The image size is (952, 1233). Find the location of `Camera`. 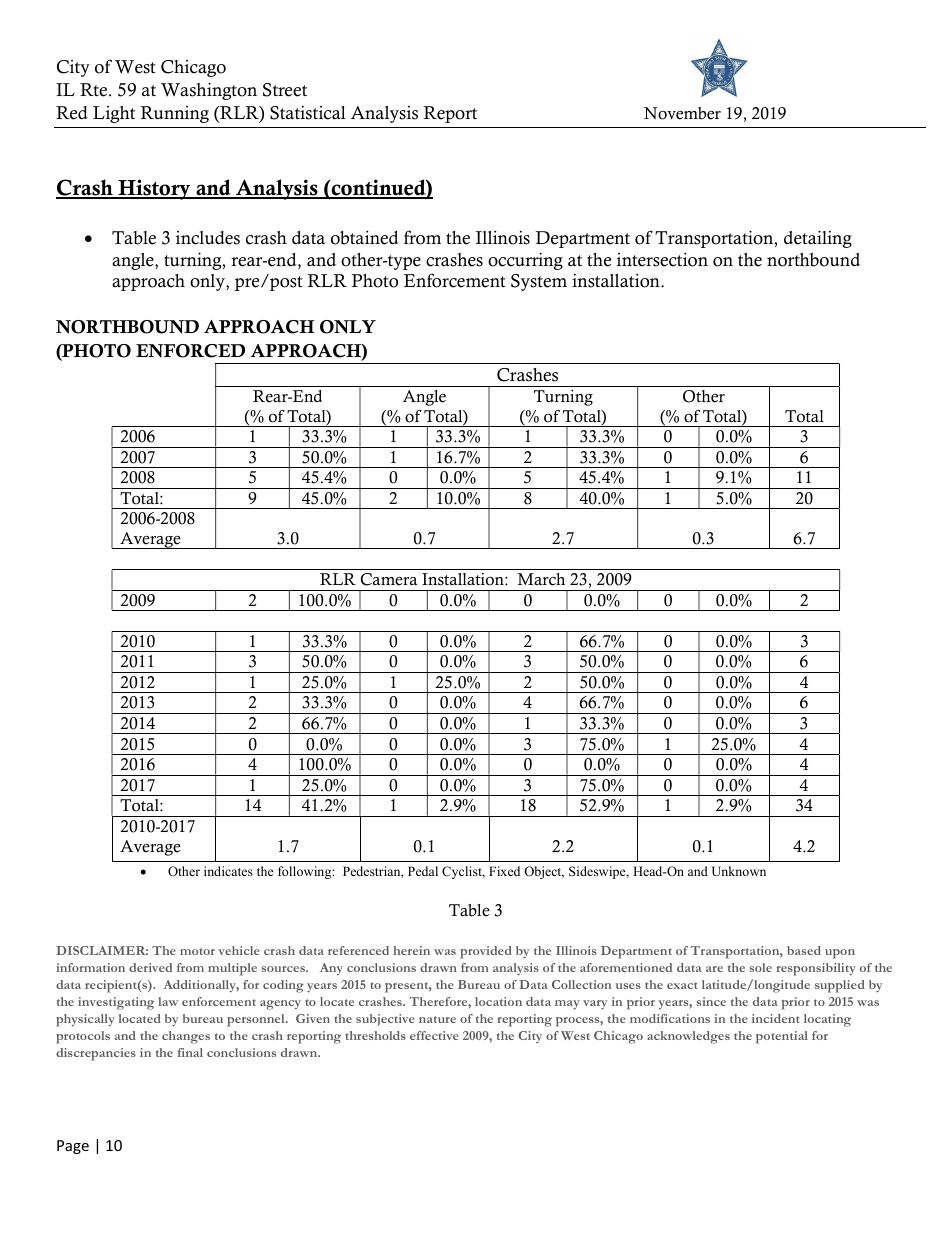

Camera is located at coordinates (389, 579).
